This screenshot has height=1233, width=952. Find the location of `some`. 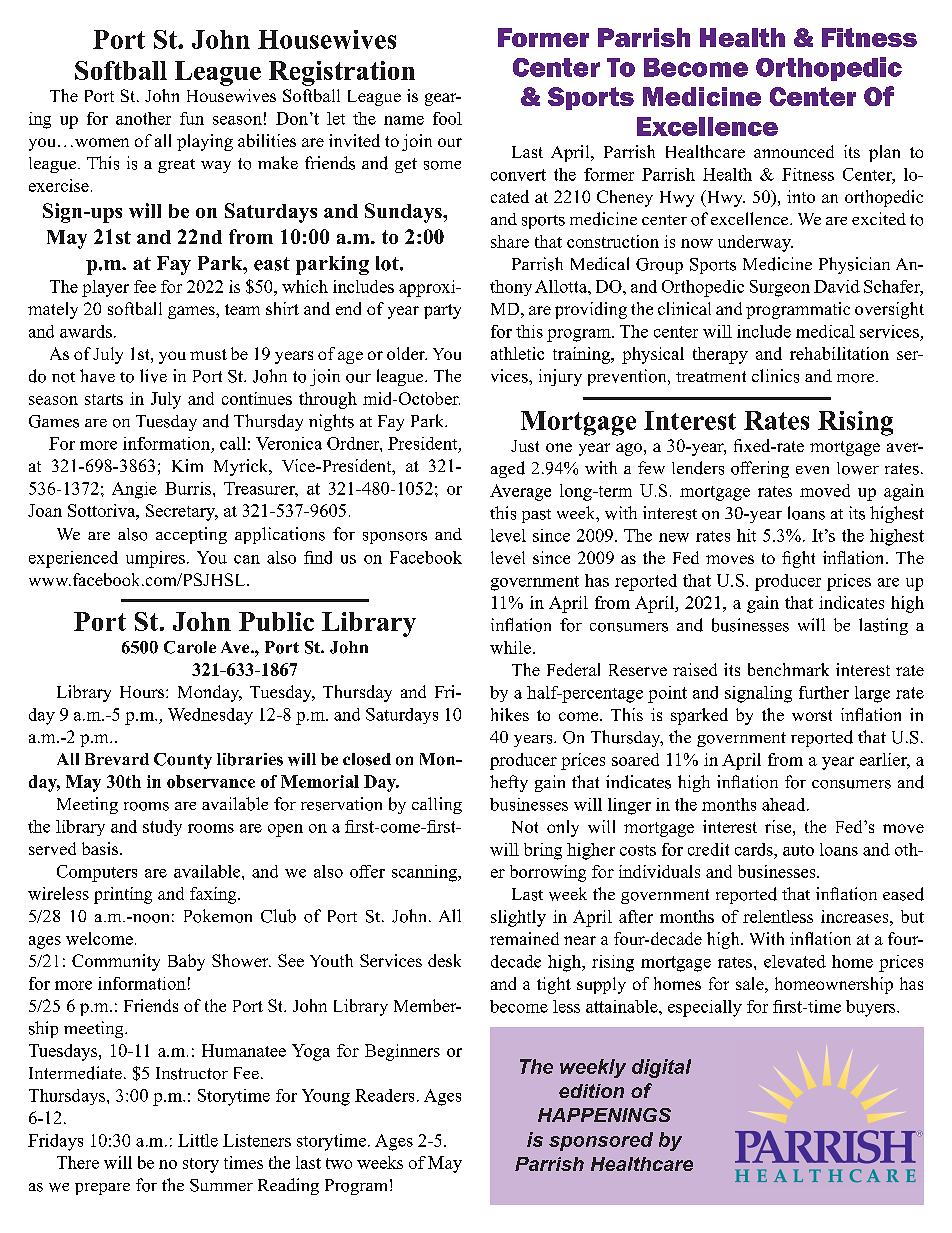

some is located at coordinates (442, 165).
